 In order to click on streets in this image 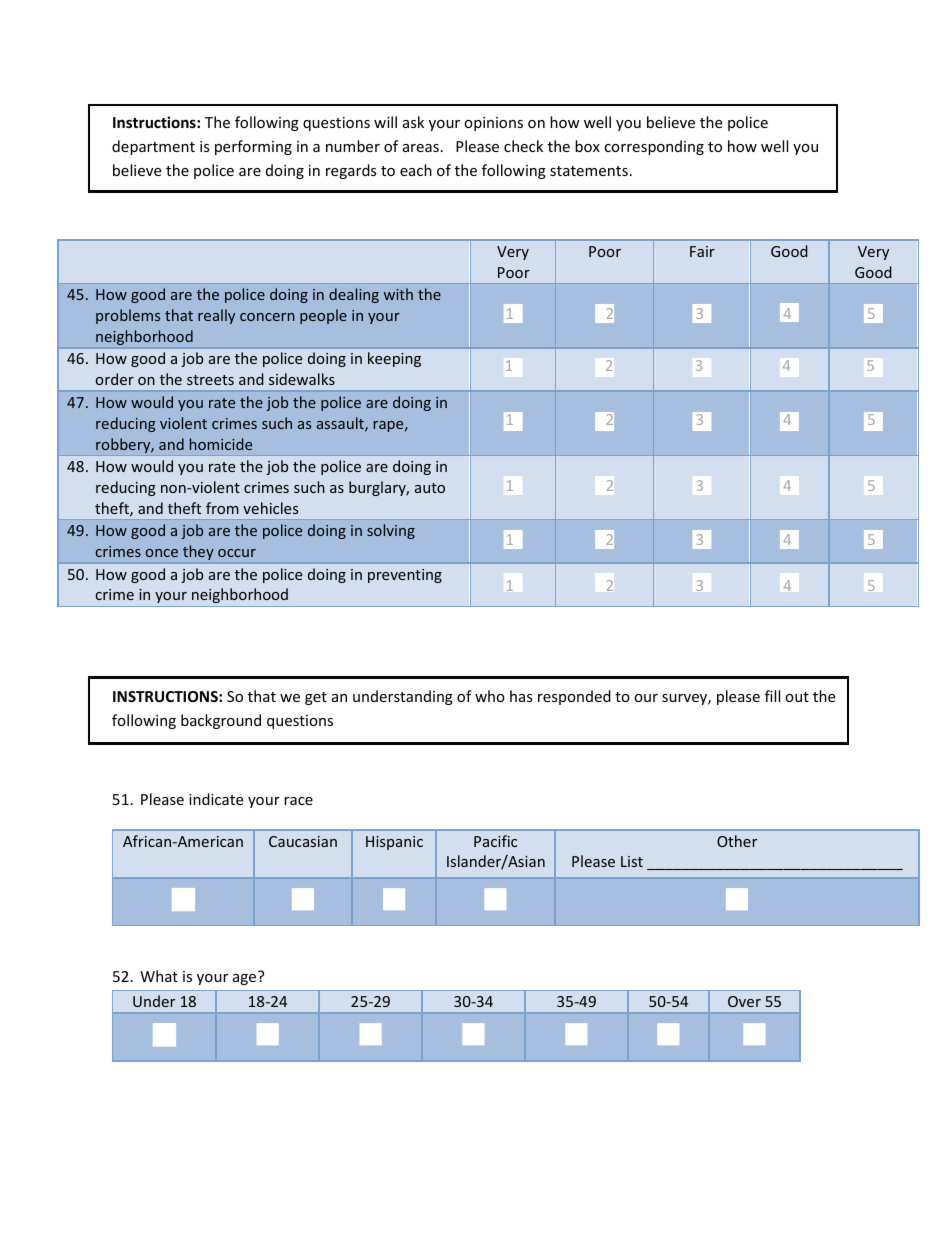, I will do `click(210, 380)`.
